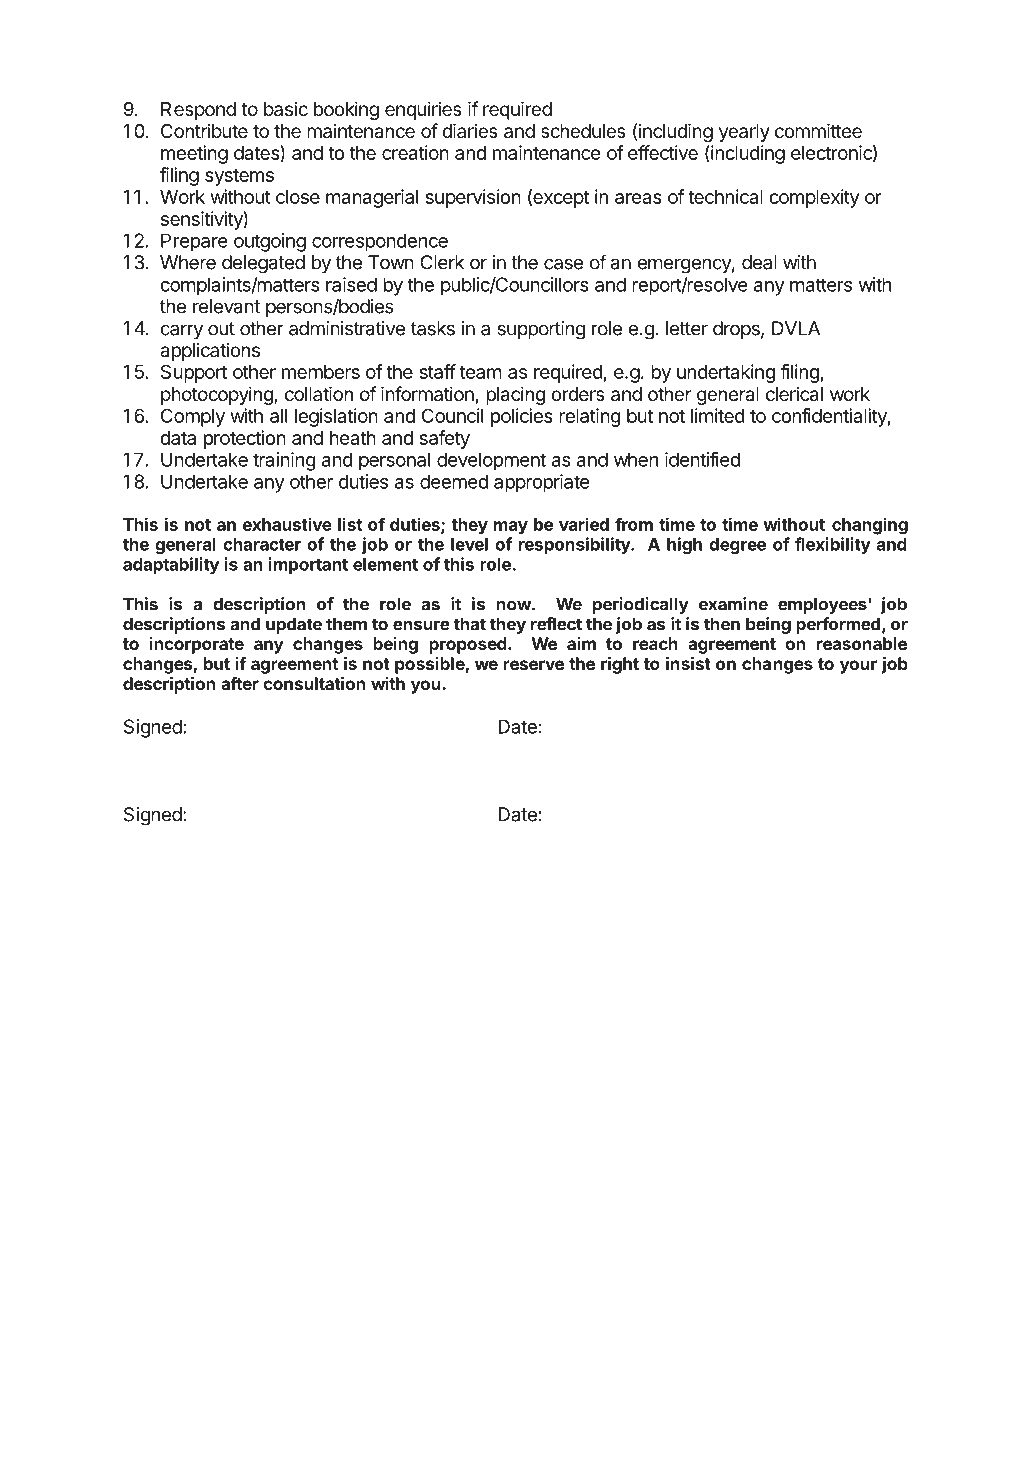  What do you see at coordinates (759, 262) in the image?
I see `deal` at bounding box center [759, 262].
